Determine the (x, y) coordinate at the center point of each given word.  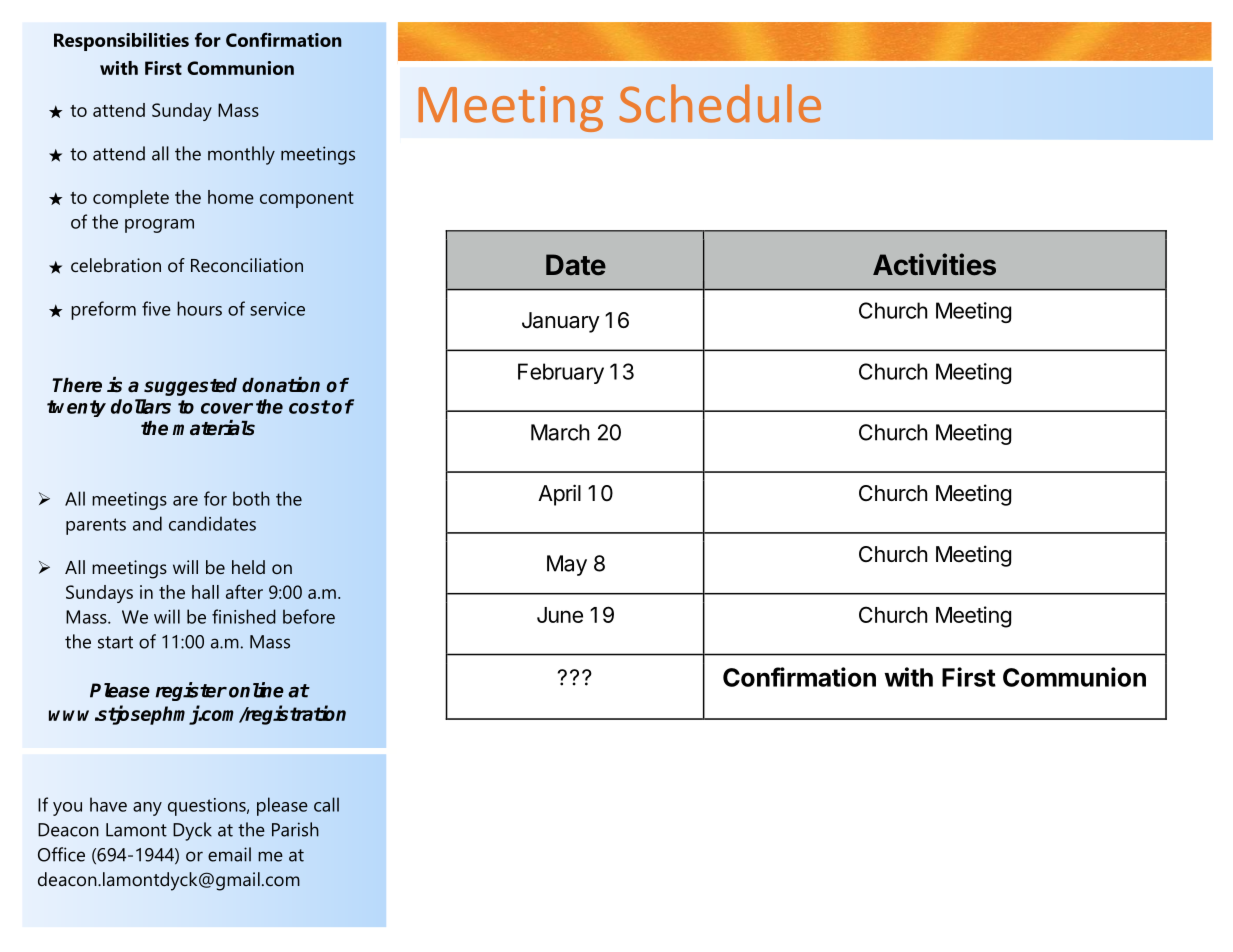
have (108, 804)
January (561, 322)
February (561, 373)
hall (205, 592)
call (326, 804)
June (560, 615)
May (567, 565)
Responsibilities (121, 42)
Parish (295, 829)
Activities (934, 264)
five (156, 308)
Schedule (720, 103)
